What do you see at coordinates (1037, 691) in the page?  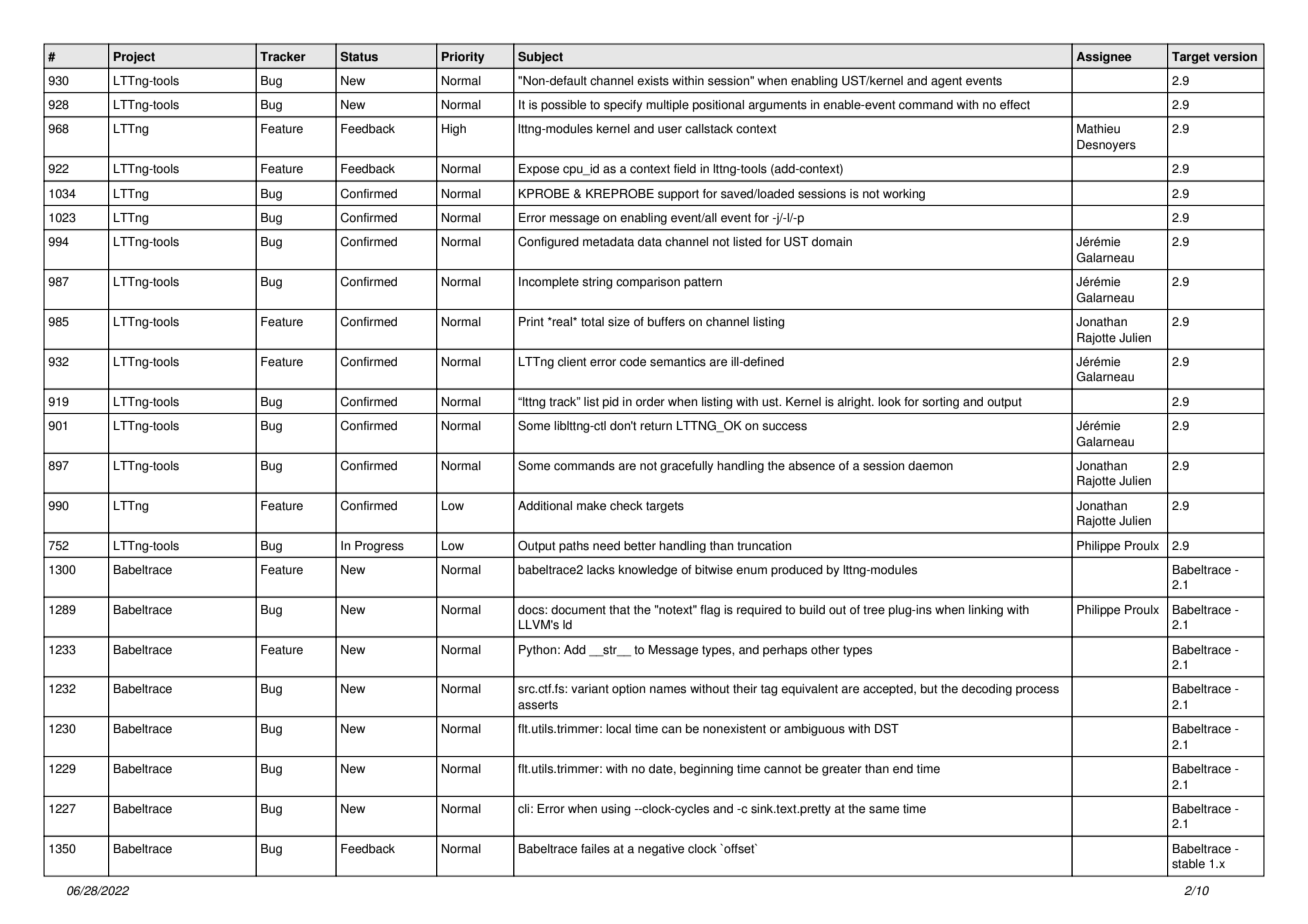 I see `process` at bounding box center [1037, 691].
